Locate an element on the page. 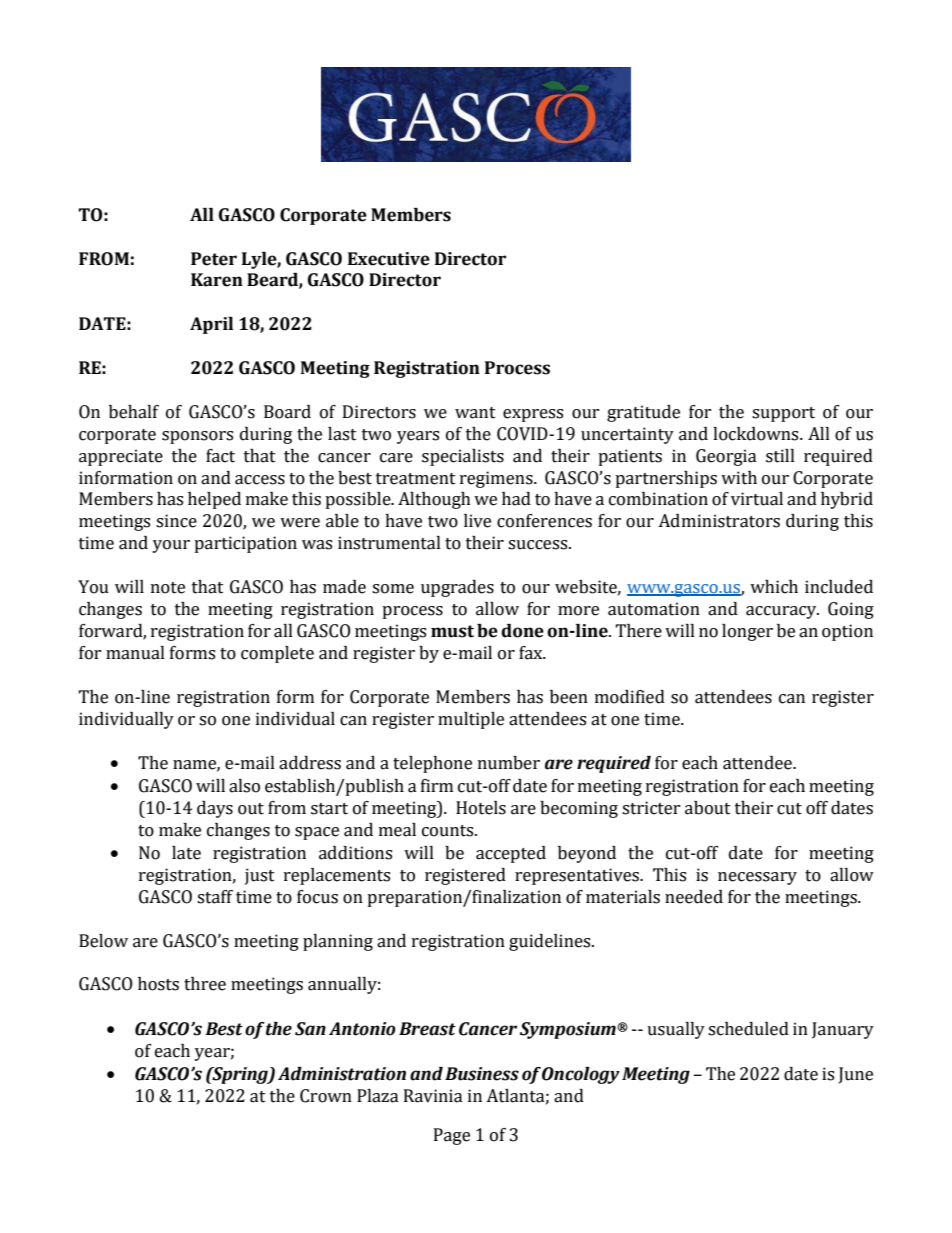 This document has height=1233, width=952. accuracy is located at coordinates (782, 612).
